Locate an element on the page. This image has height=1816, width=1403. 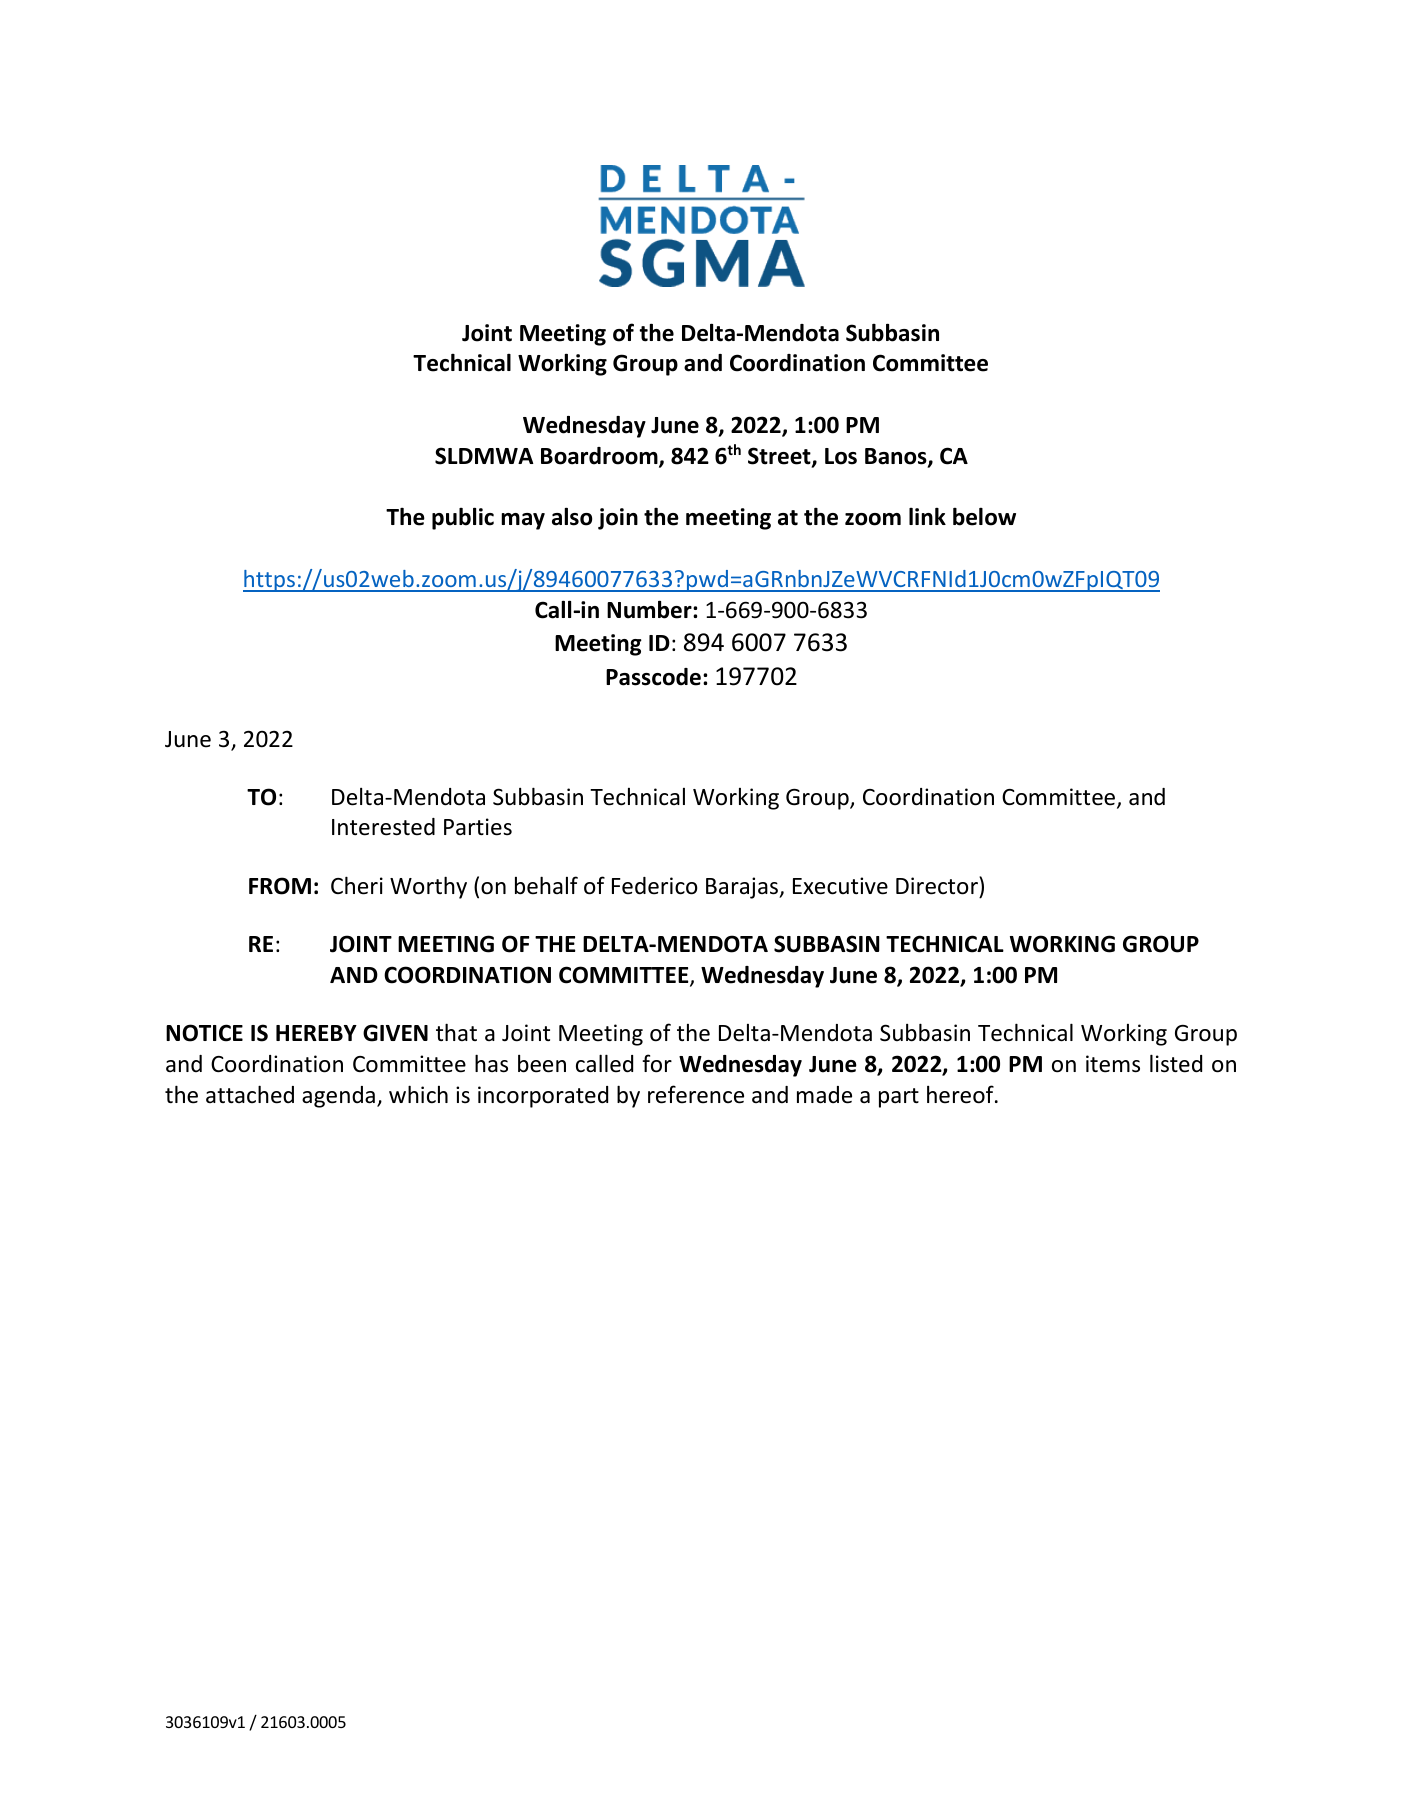
public is located at coordinates (463, 518).
